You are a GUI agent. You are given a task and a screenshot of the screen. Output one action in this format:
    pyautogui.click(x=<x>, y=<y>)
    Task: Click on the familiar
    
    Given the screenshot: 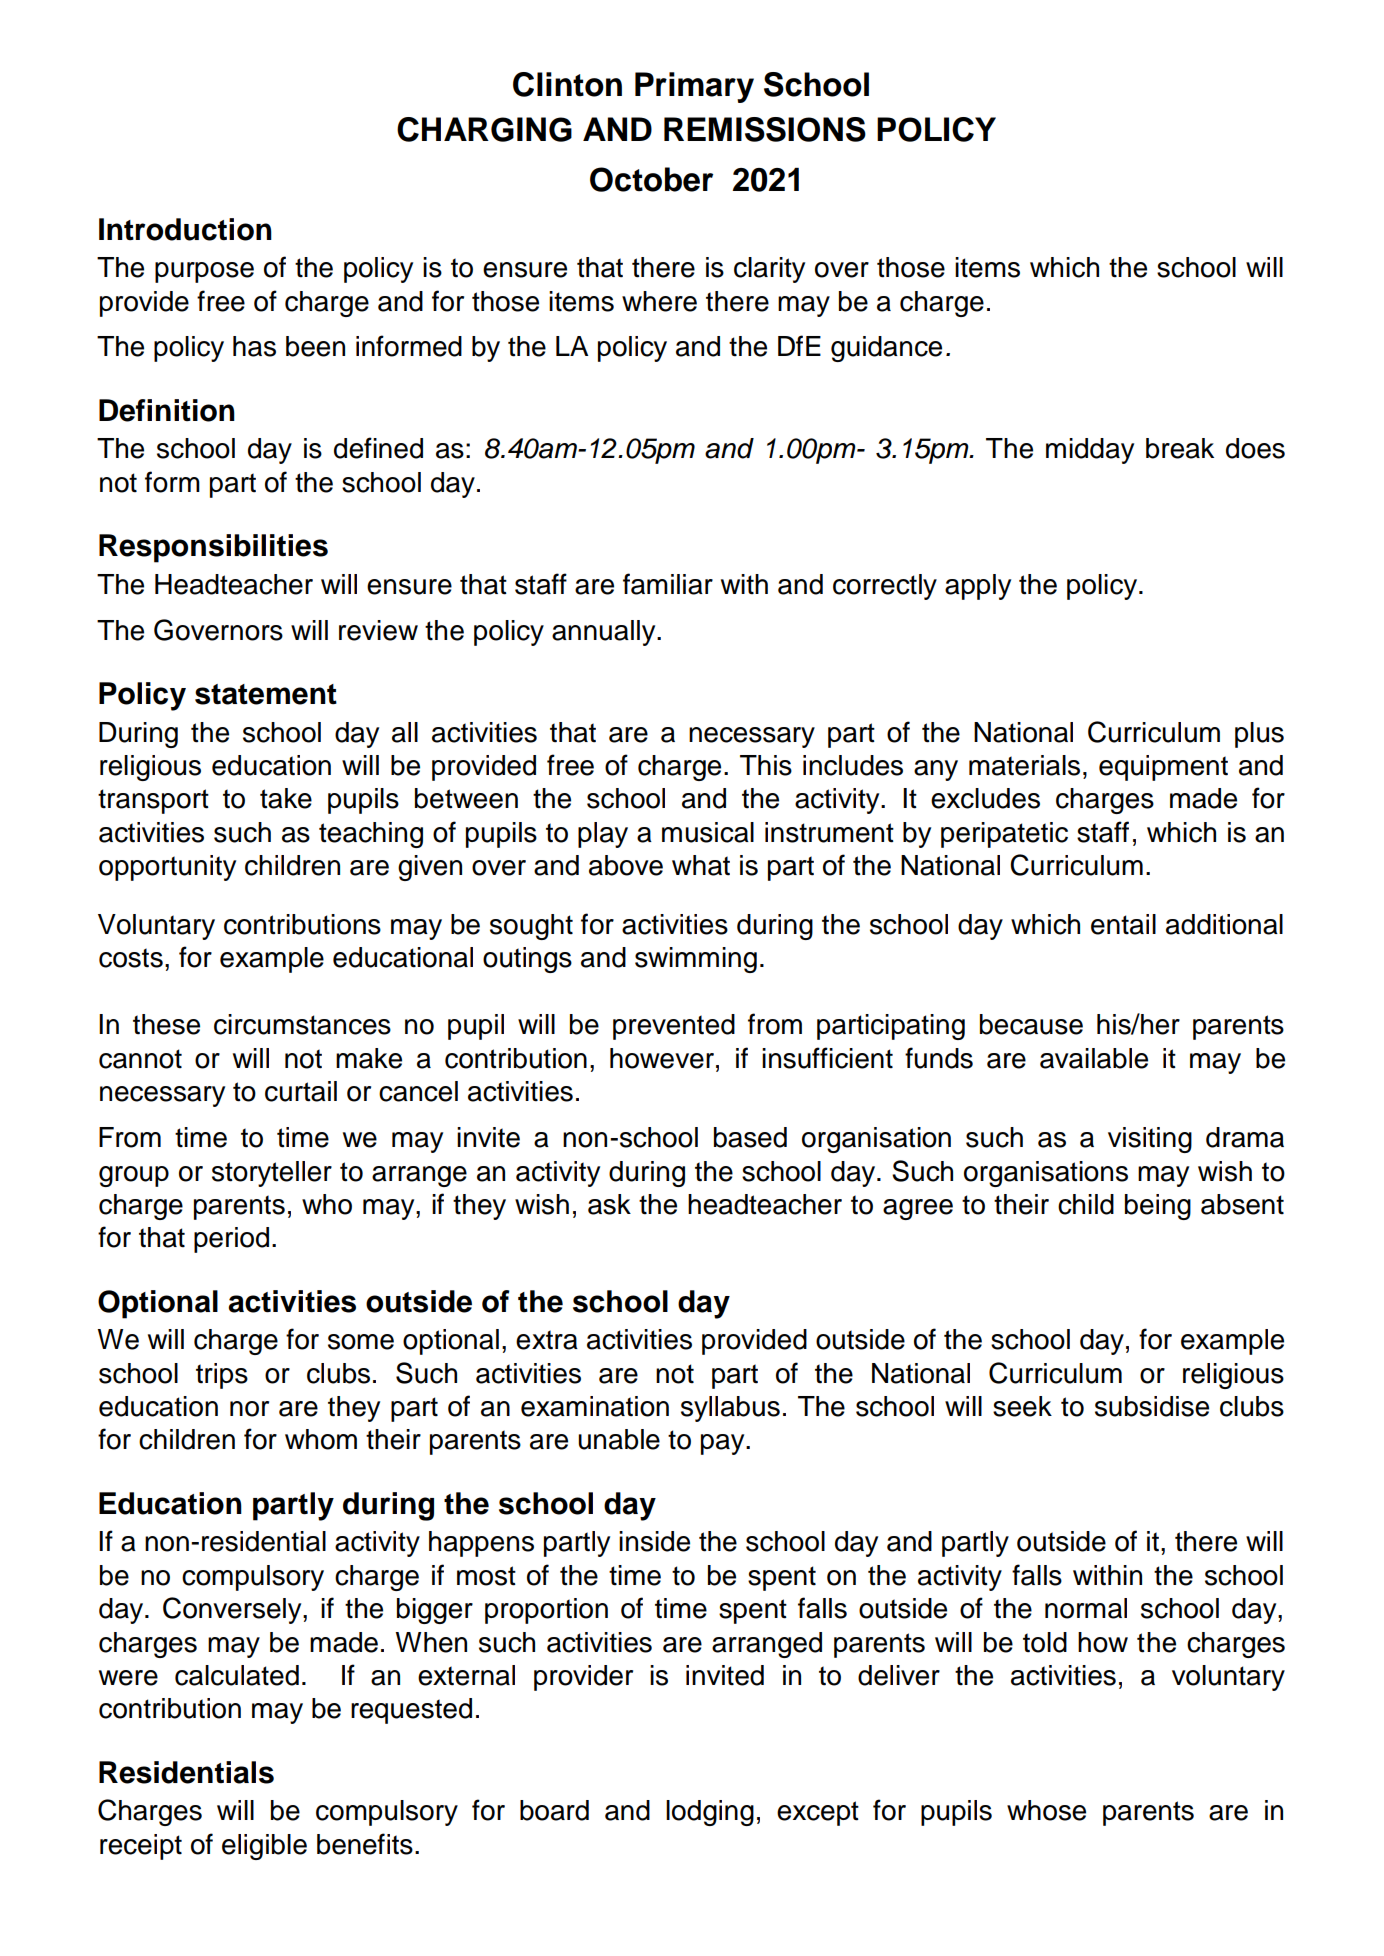 What is the action you would take?
    pyautogui.click(x=668, y=584)
